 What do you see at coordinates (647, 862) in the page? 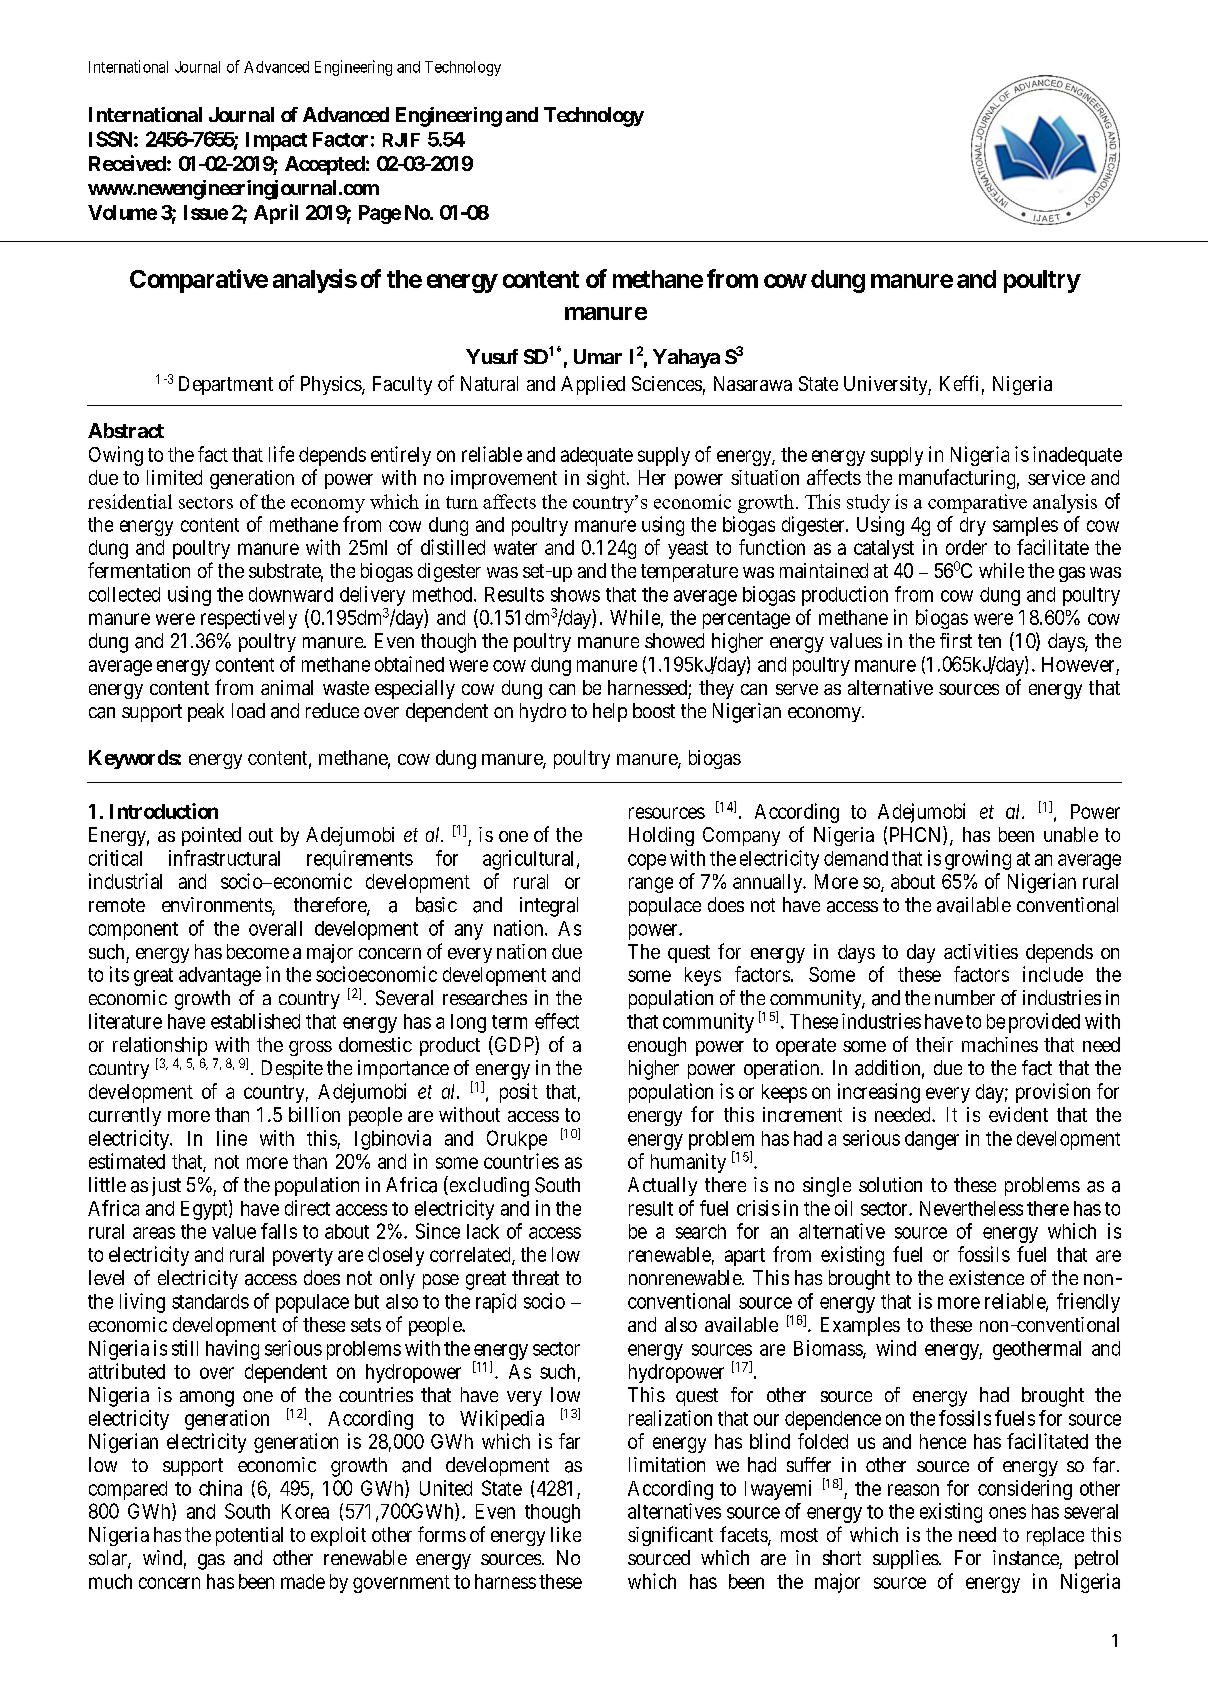
I see `cope` at bounding box center [647, 862].
